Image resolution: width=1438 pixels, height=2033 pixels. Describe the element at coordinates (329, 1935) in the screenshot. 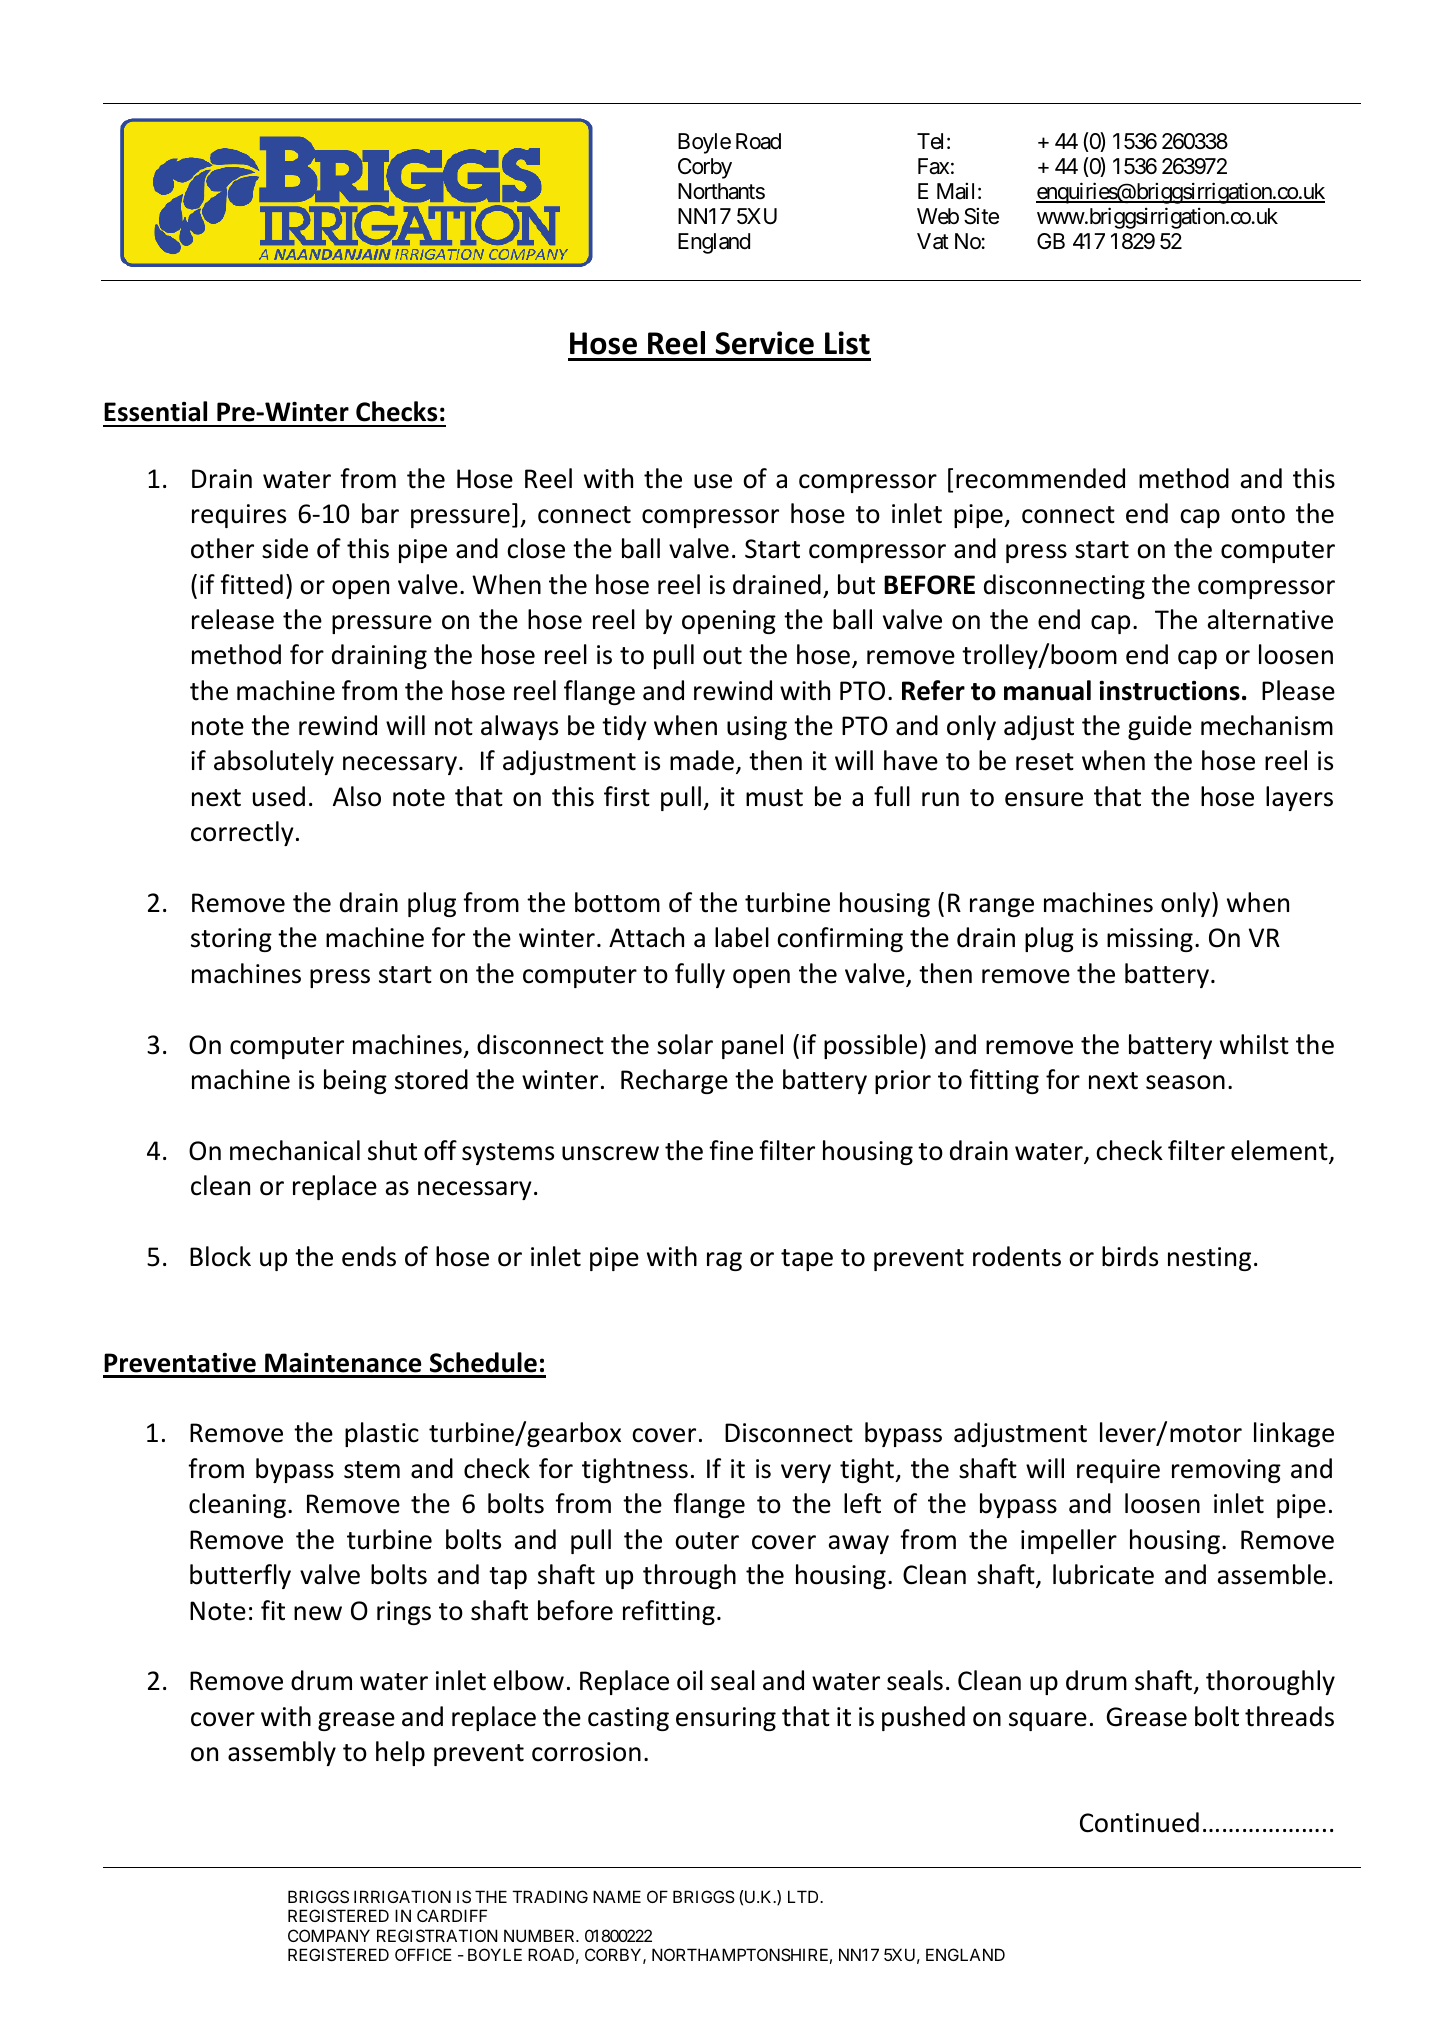

I see `COMPANY` at that location.
